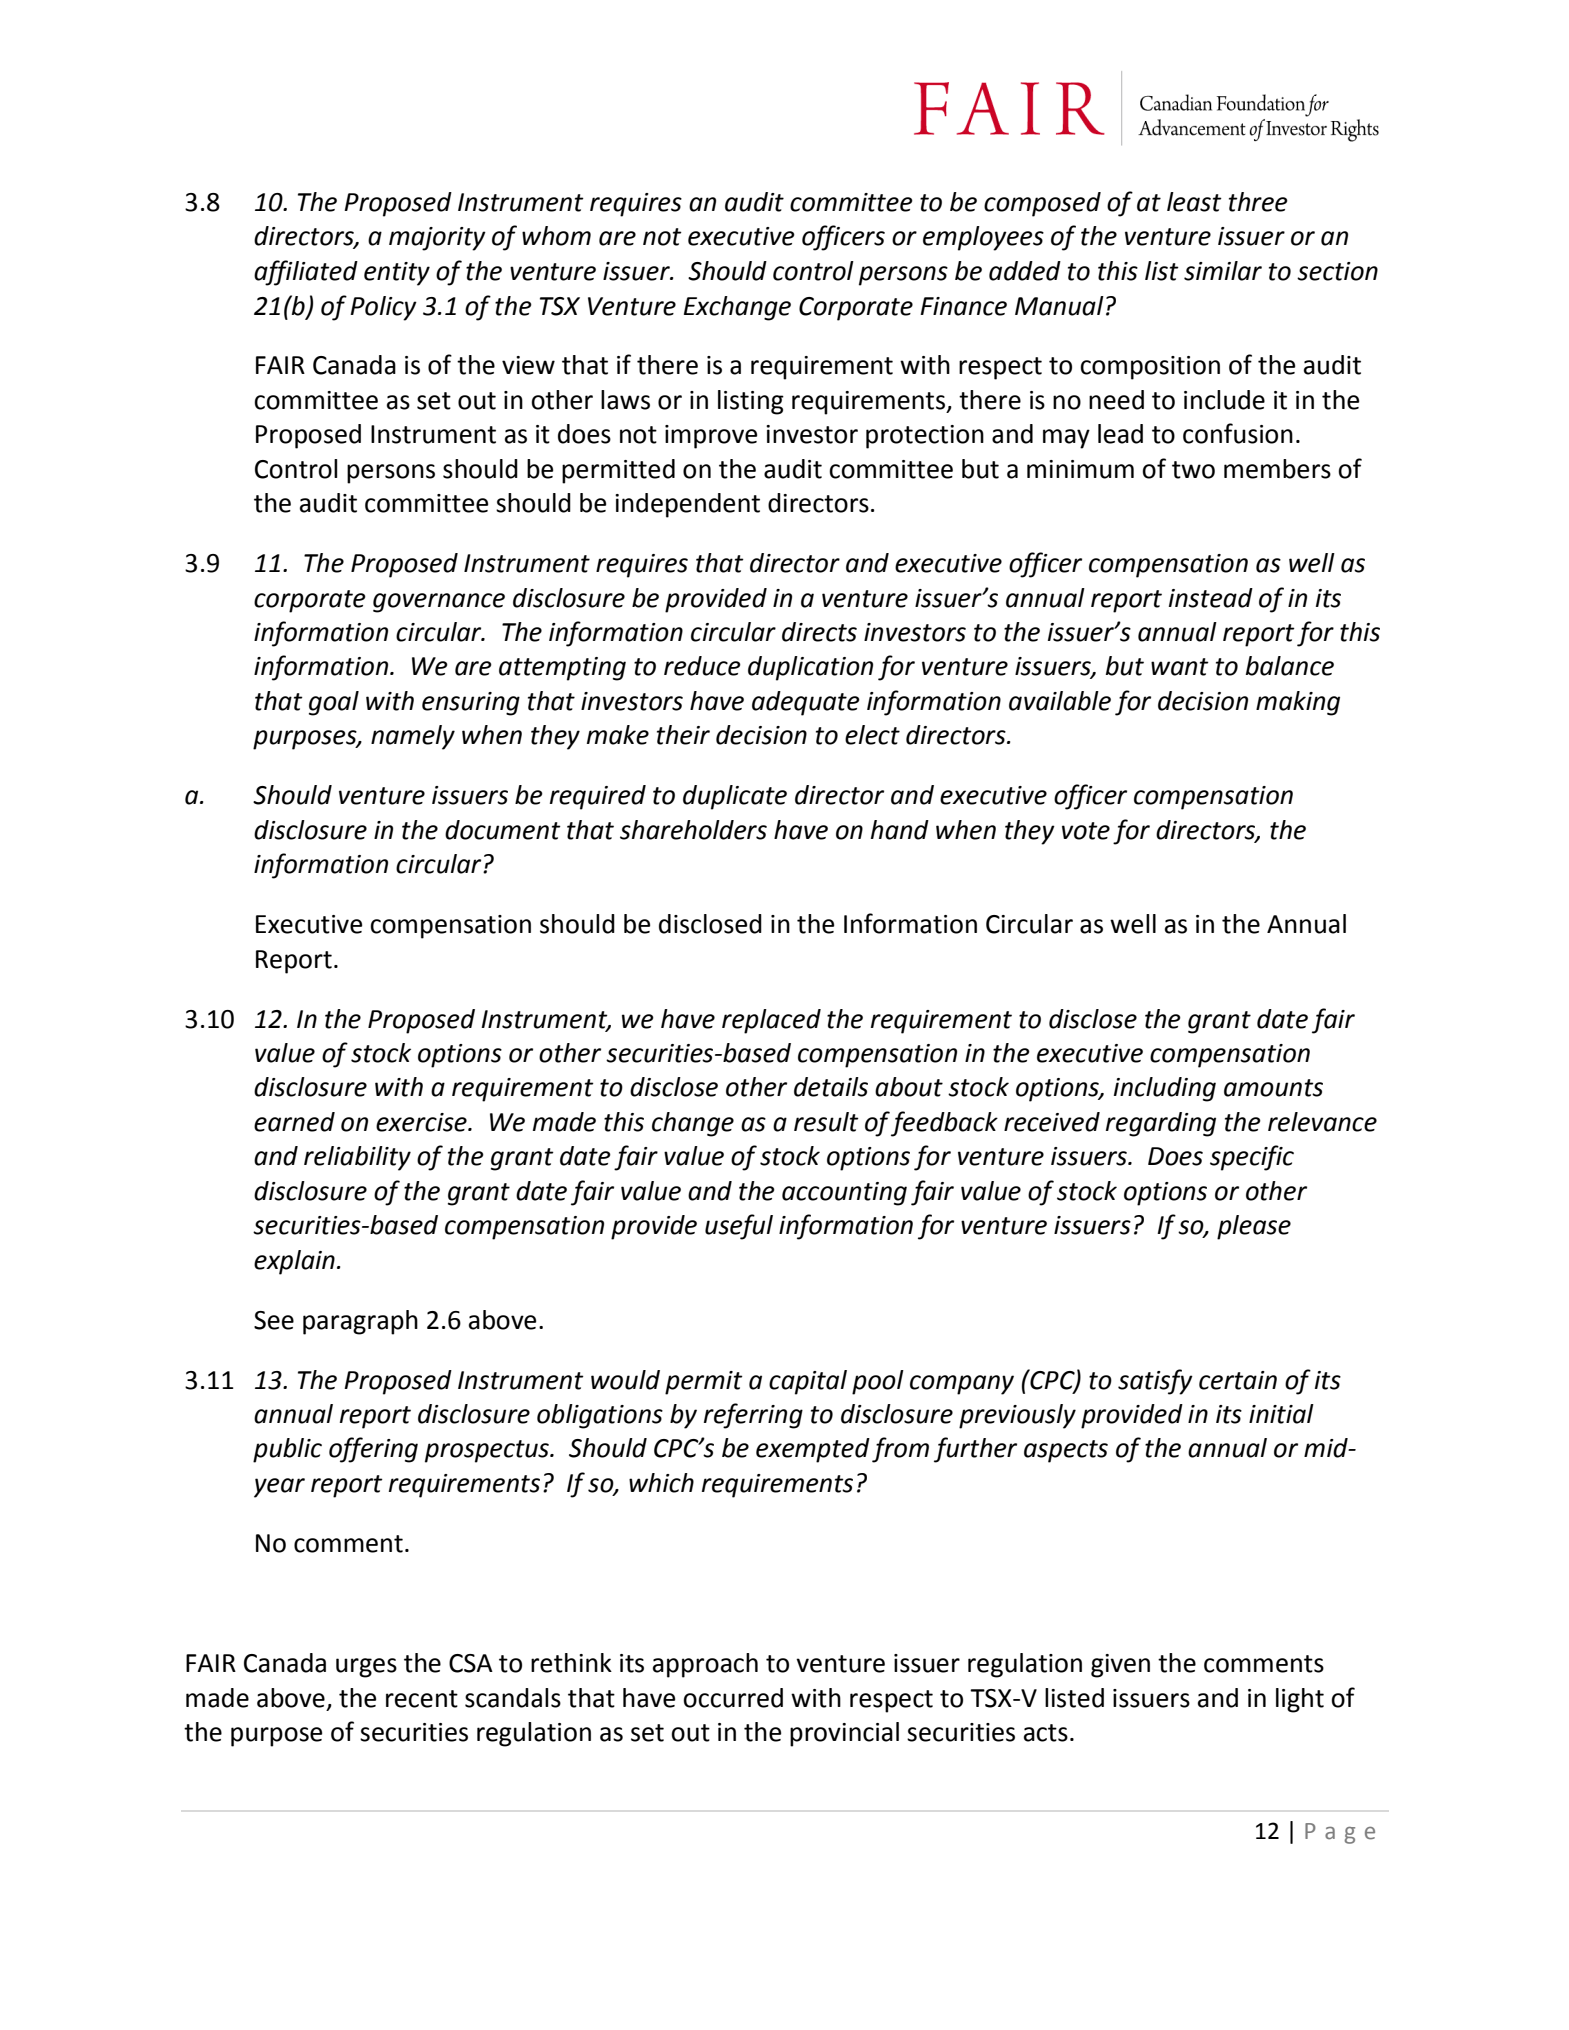  Describe the element at coordinates (422, 1699) in the page. I see `recent` at that location.
